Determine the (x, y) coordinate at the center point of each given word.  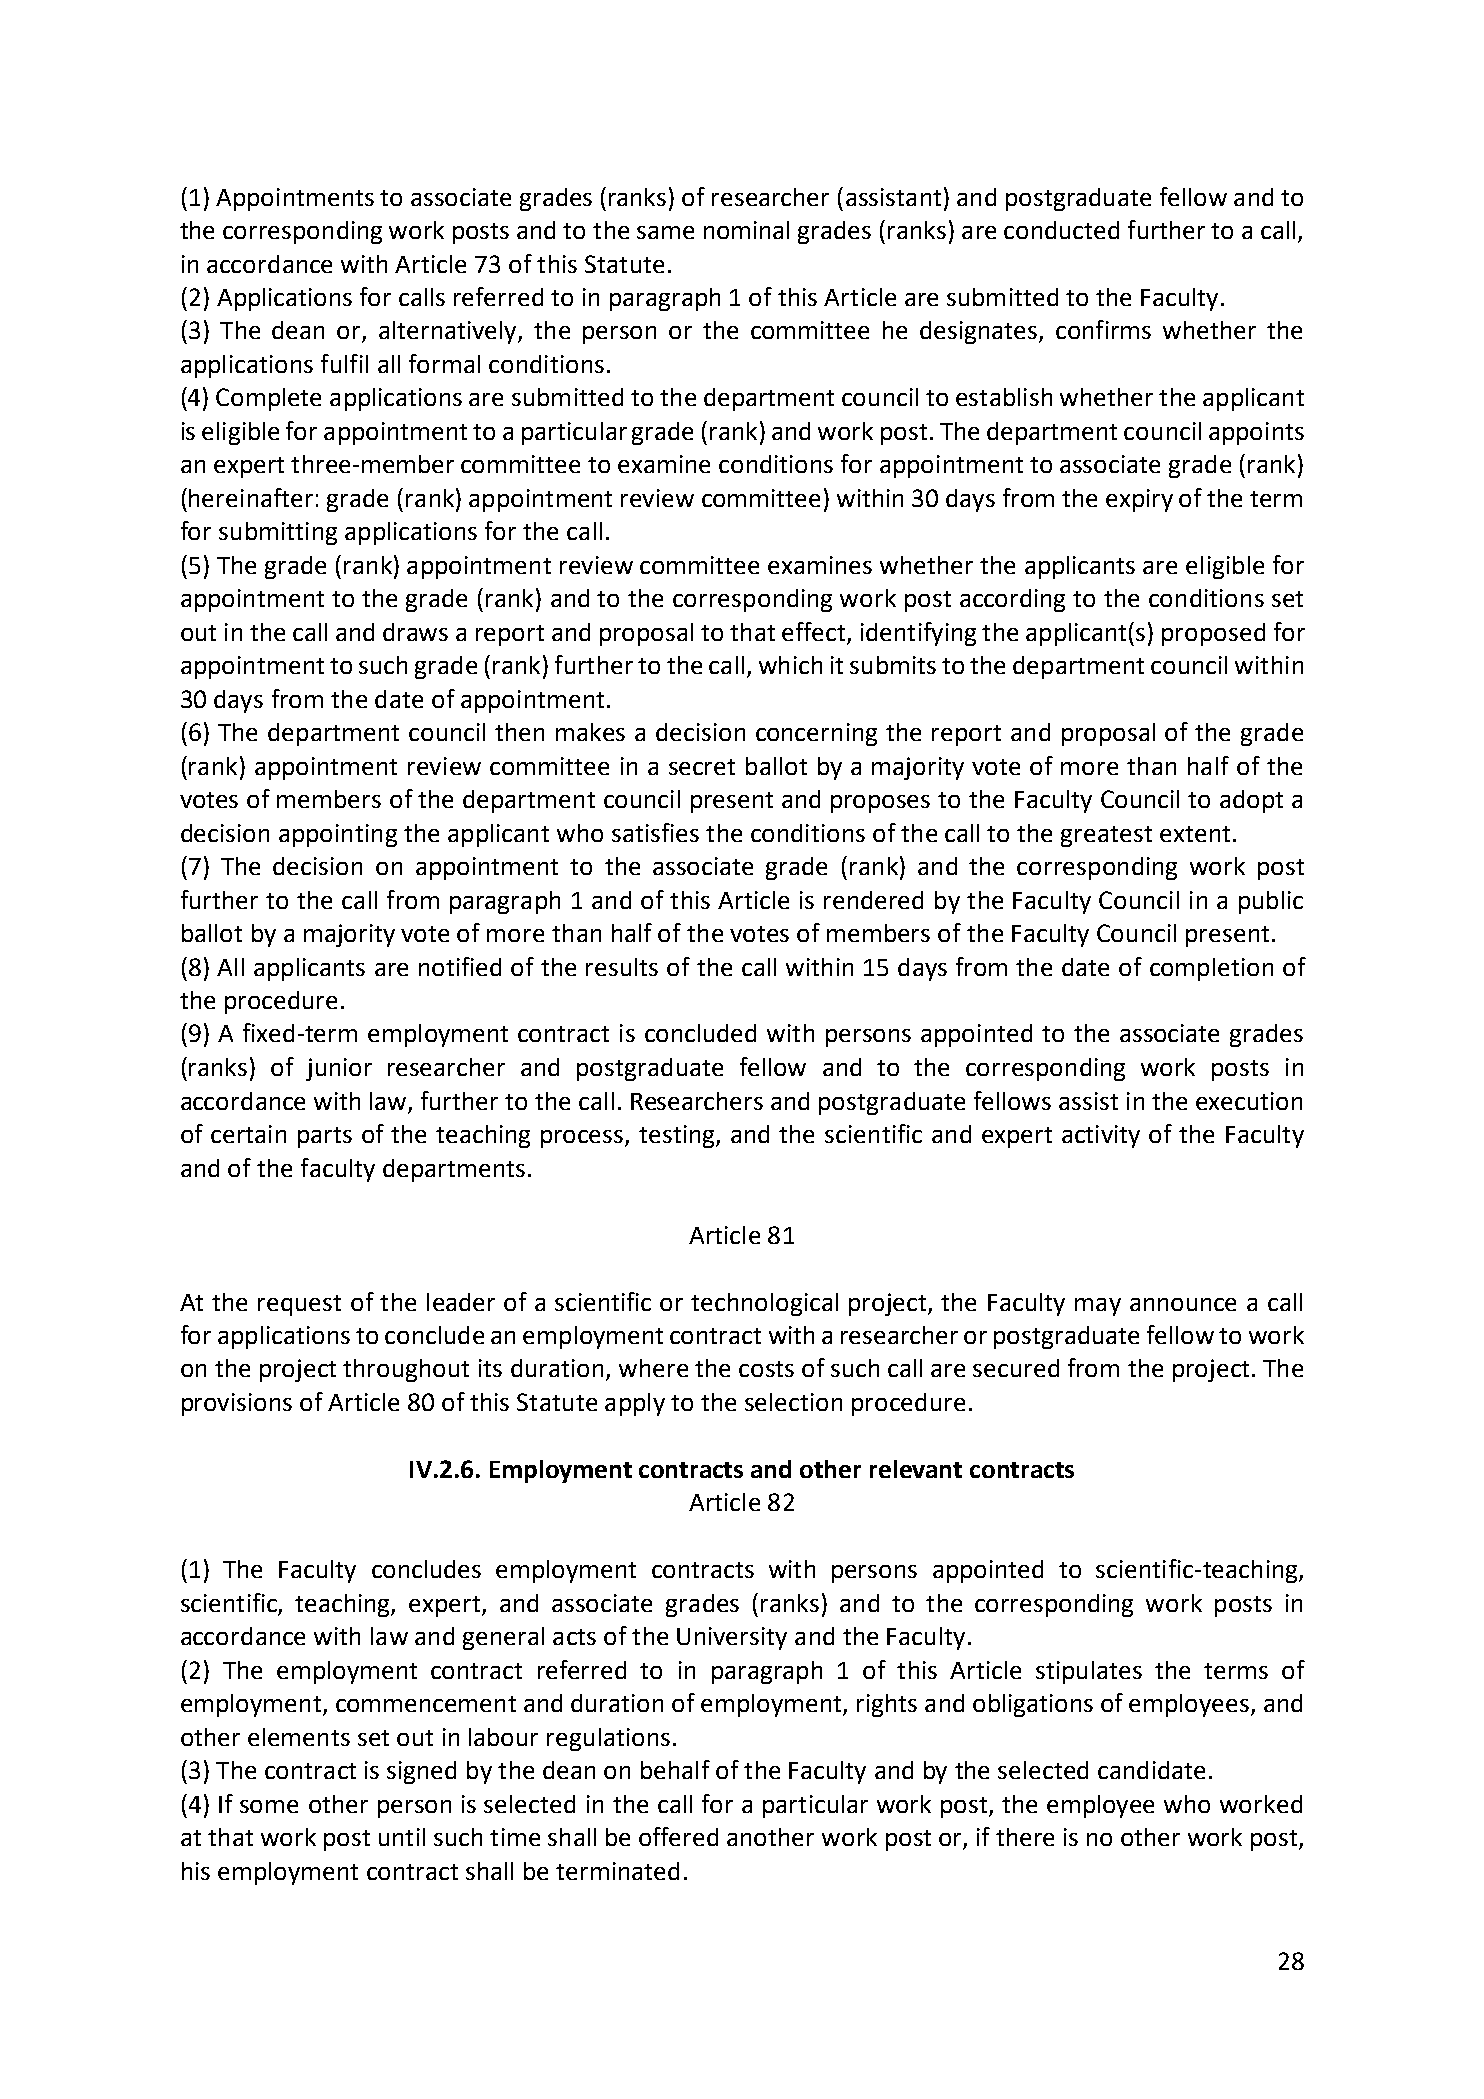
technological (764, 1304)
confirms (1103, 329)
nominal (746, 230)
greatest (1106, 836)
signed (421, 1772)
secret (702, 767)
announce (1183, 1304)
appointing (338, 835)
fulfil (344, 363)
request (299, 1305)
